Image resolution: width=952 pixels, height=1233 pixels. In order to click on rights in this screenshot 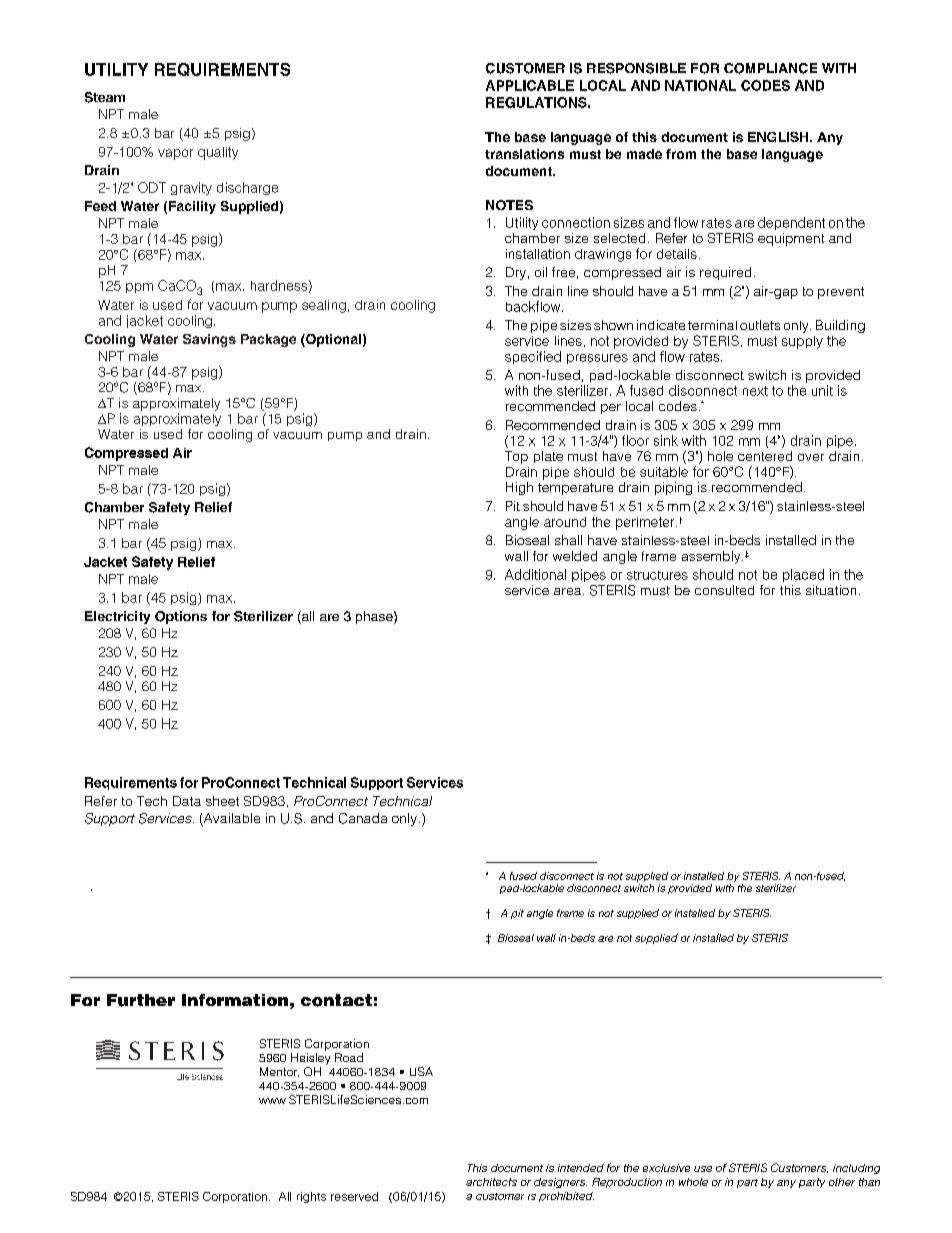, I will do `click(311, 1197)`.
